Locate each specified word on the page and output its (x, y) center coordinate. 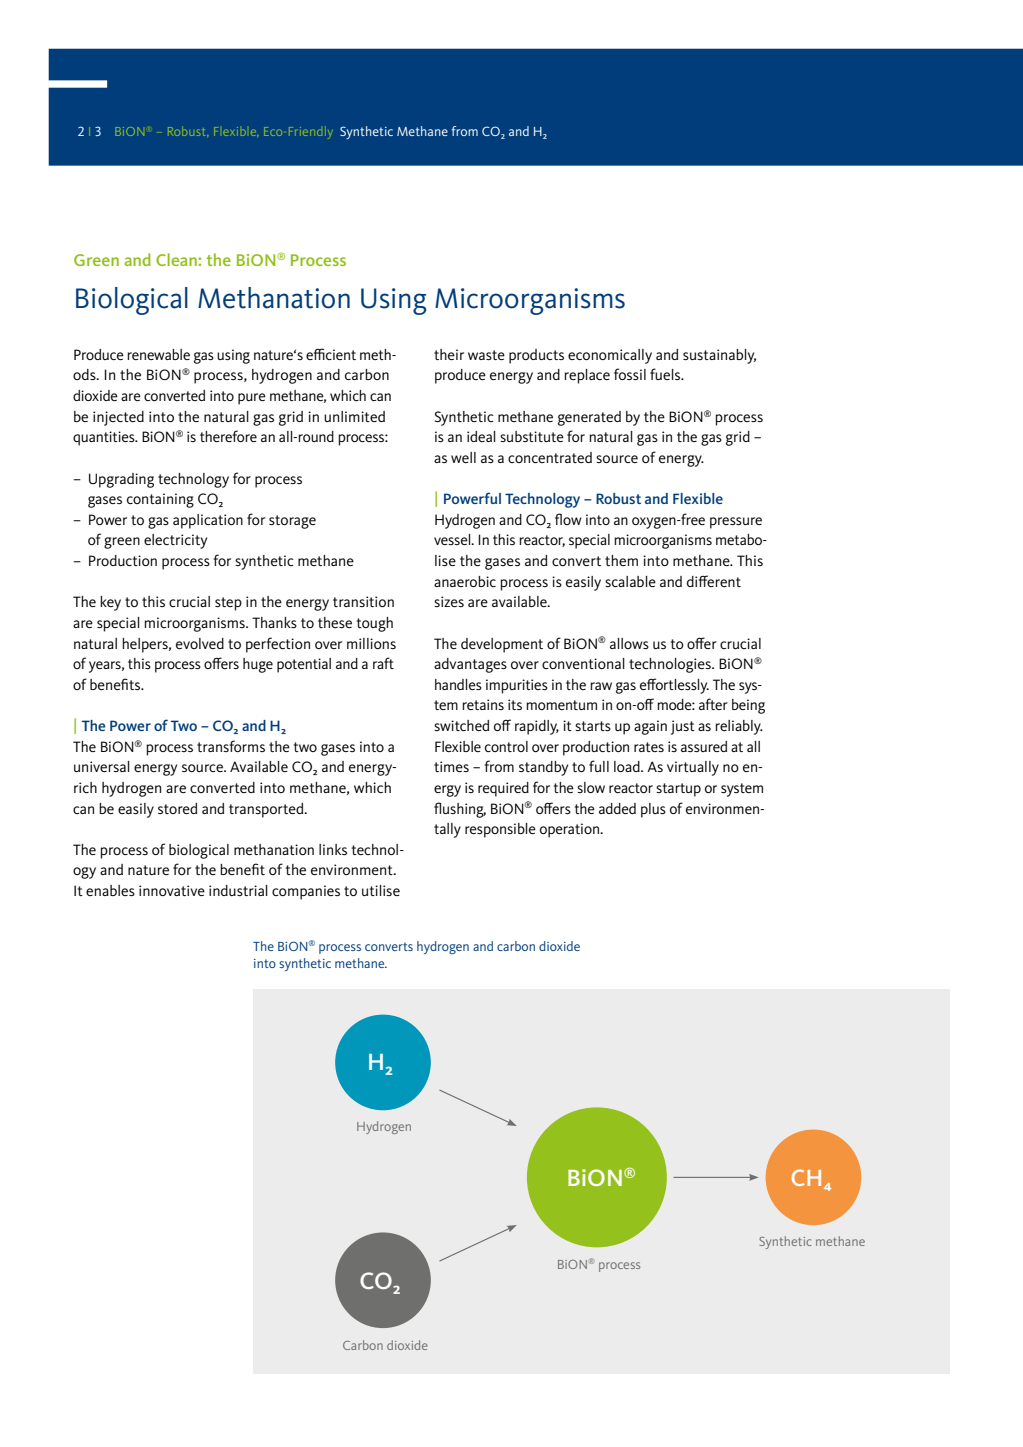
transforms (231, 746)
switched (461, 725)
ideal (481, 436)
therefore (228, 436)
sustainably (719, 356)
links (333, 849)
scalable (630, 581)
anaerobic (465, 581)
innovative (172, 890)
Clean (177, 259)
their (449, 354)
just (683, 727)
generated (589, 418)
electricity (175, 541)
